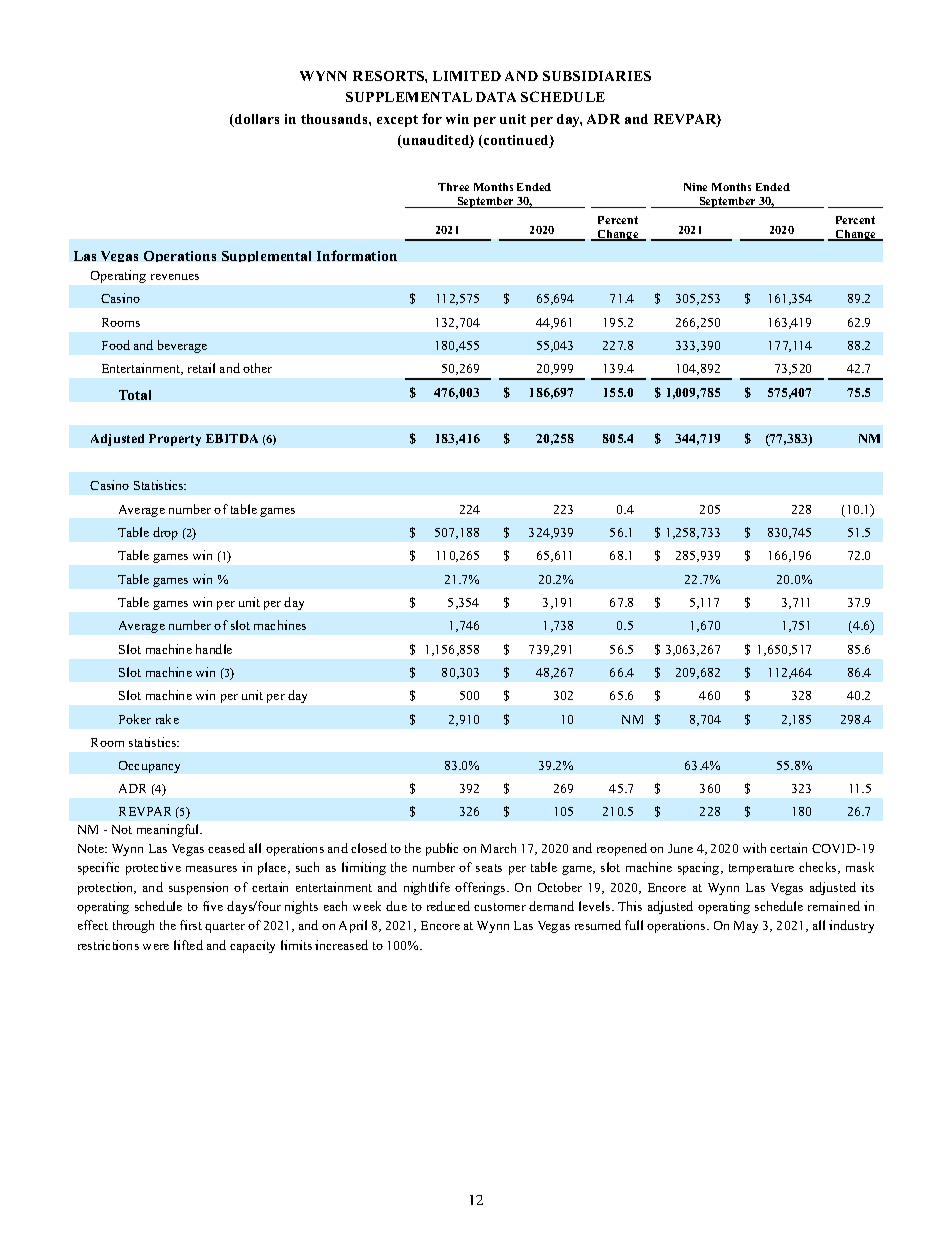  I want to click on DATA, so click(496, 97).
